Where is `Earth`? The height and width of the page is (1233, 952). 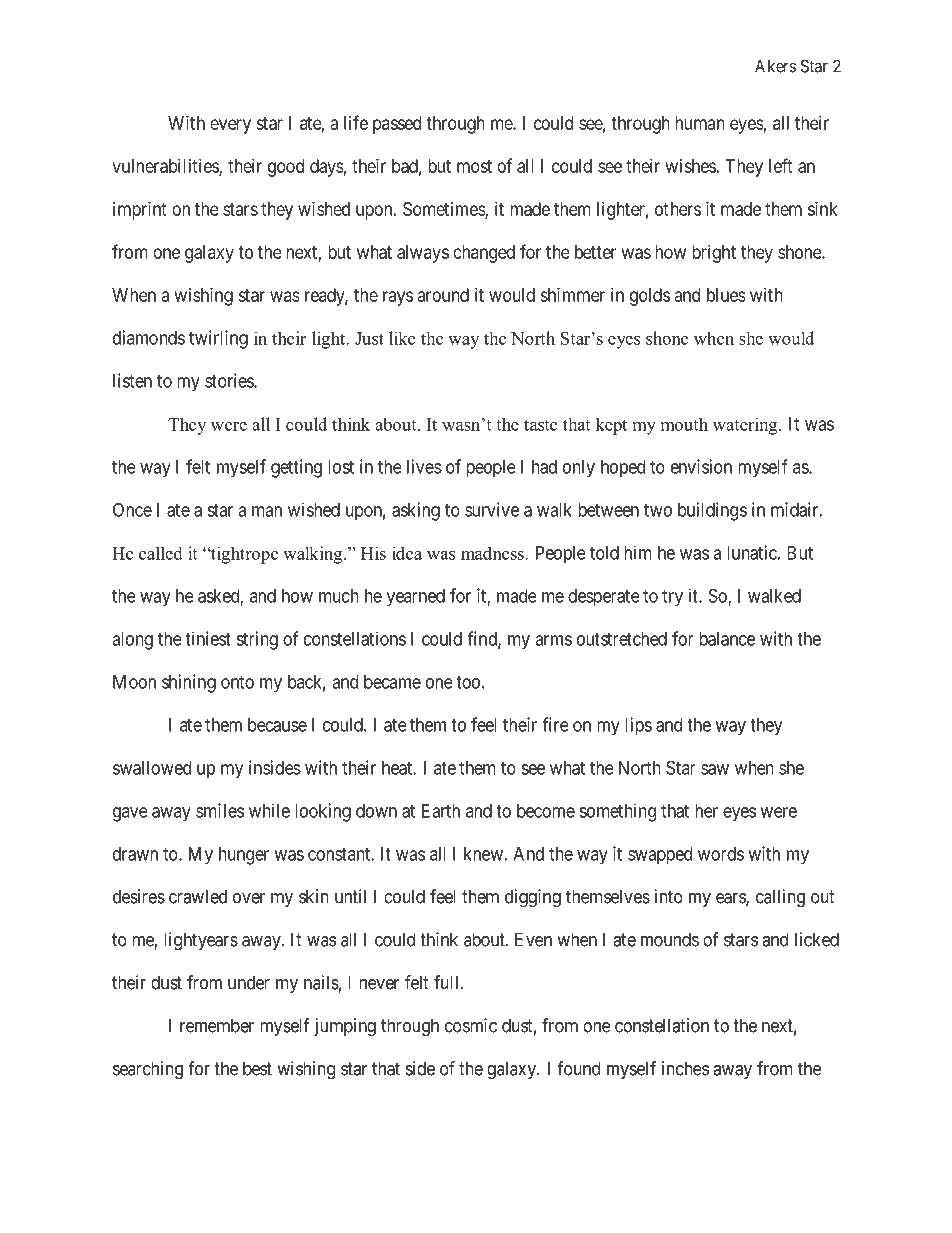 Earth is located at coordinates (441, 811).
